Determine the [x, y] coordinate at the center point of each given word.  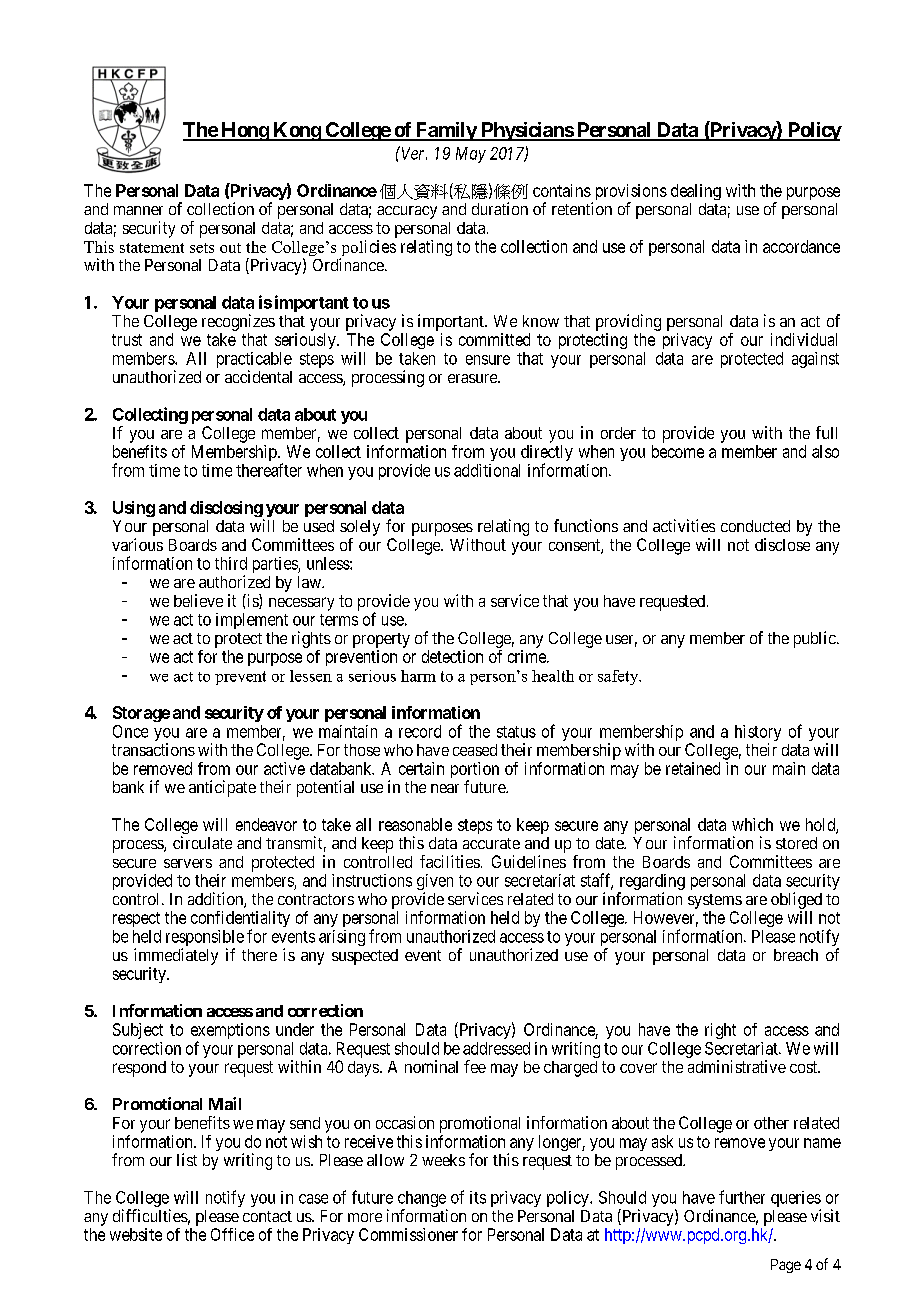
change [422, 1200]
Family [445, 131]
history [758, 734]
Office [232, 1234]
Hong [244, 131]
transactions [153, 749]
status [516, 732]
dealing [696, 192]
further [742, 1197]
